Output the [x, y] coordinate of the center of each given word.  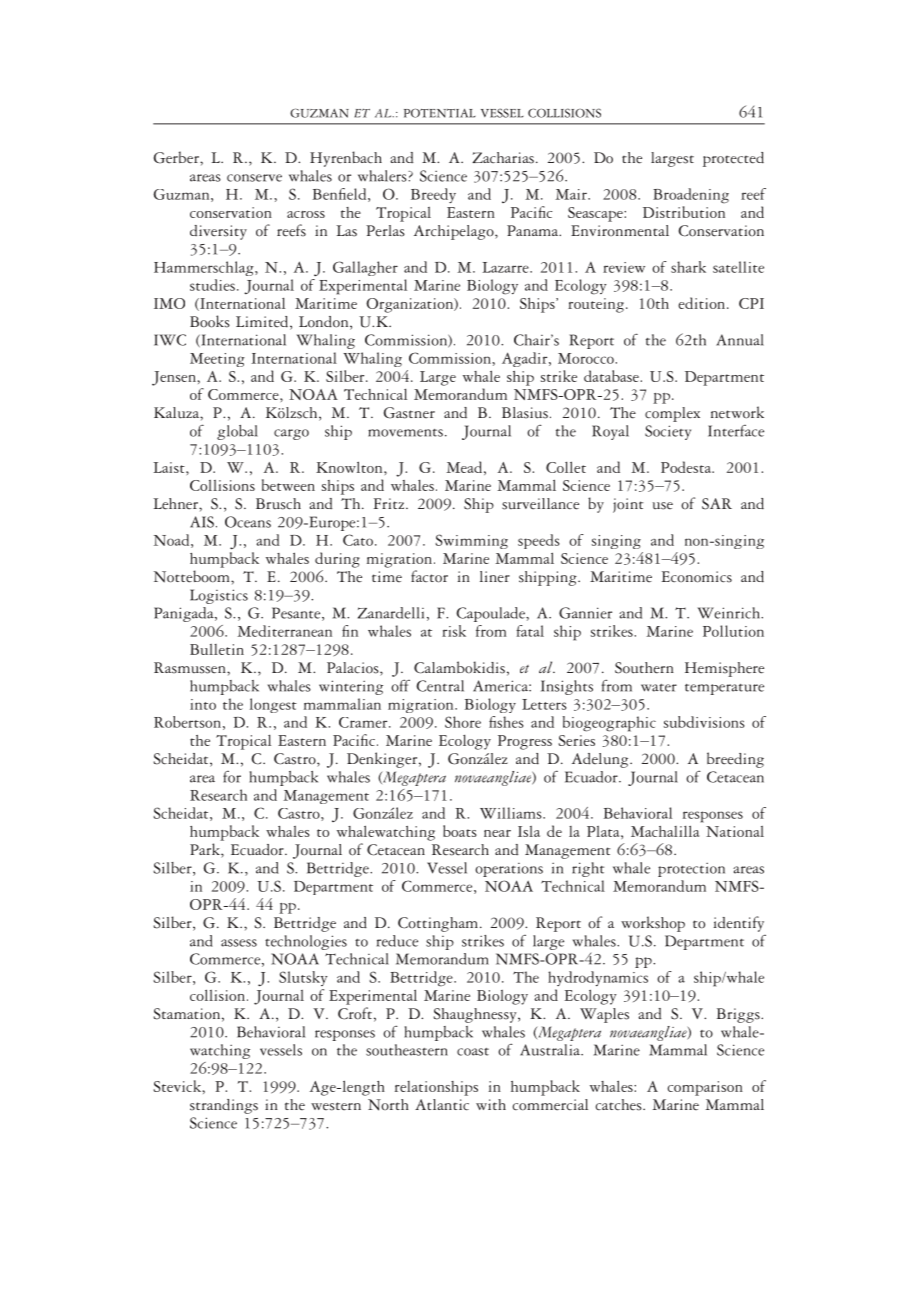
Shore [463, 722]
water [659, 688]
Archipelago [455, 232]
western [336, 1106]
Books [210, 321]
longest [273, 705]
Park [206, 850]
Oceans [248, 522]
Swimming [471, 541]
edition [703, 303]
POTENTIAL [440, 113]
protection [691, 870]
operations [509, 870]
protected [733, 159]
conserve [254, 178]
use [663, 506]
